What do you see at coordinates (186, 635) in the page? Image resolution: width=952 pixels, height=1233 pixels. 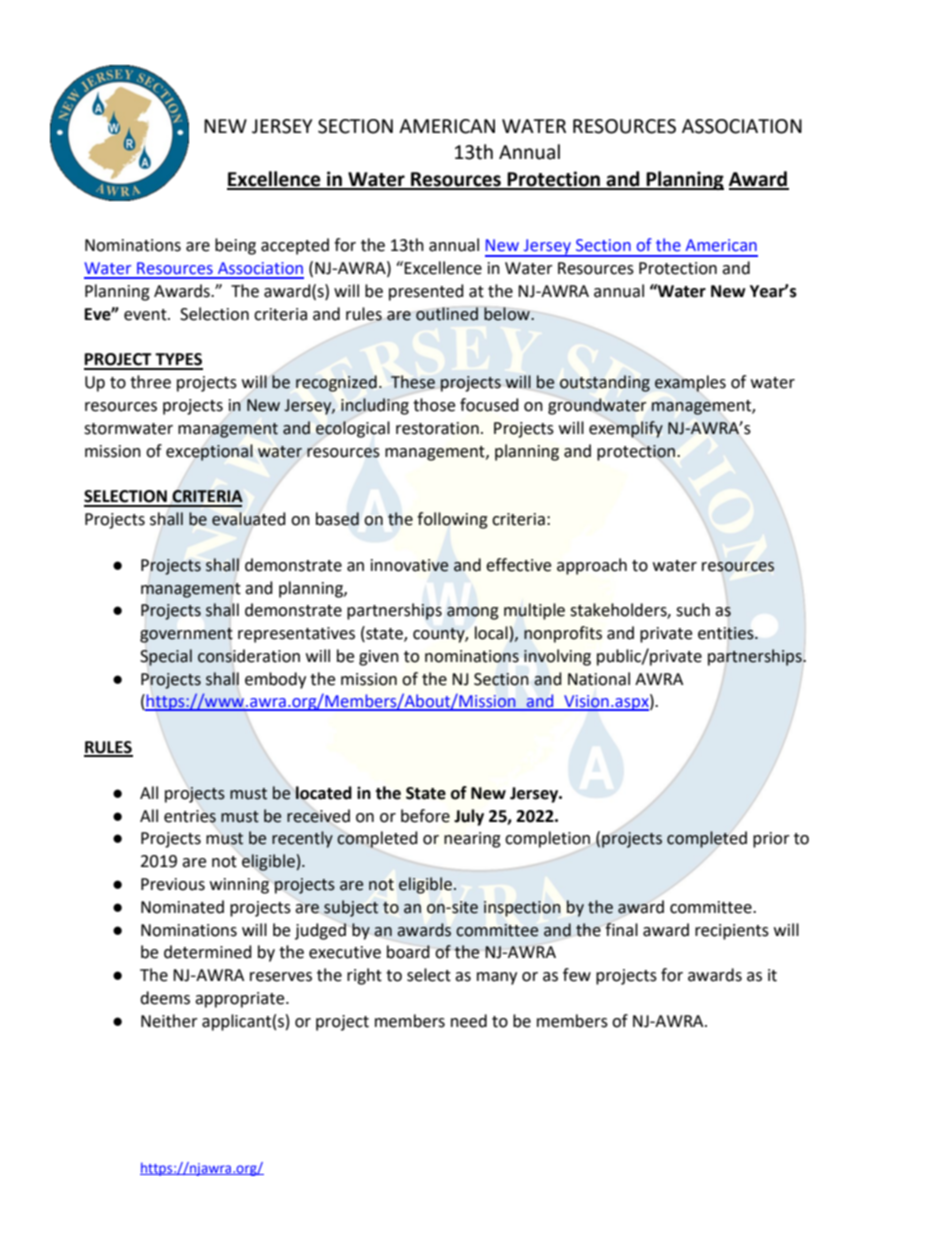 I see `government` at bounding box center [186, 635].
